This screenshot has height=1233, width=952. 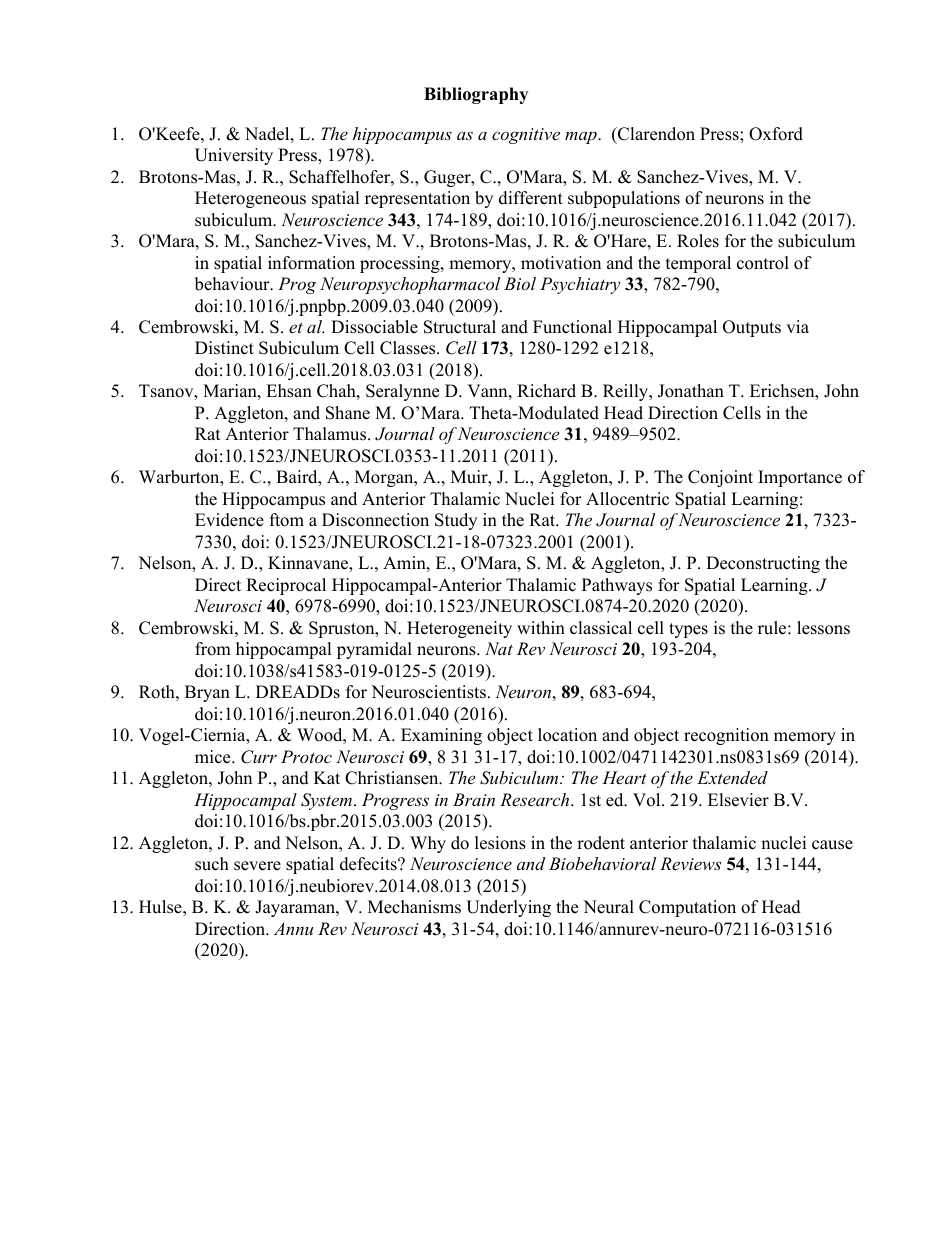 I want to click on Oxford, so click(x=776, y=134).
